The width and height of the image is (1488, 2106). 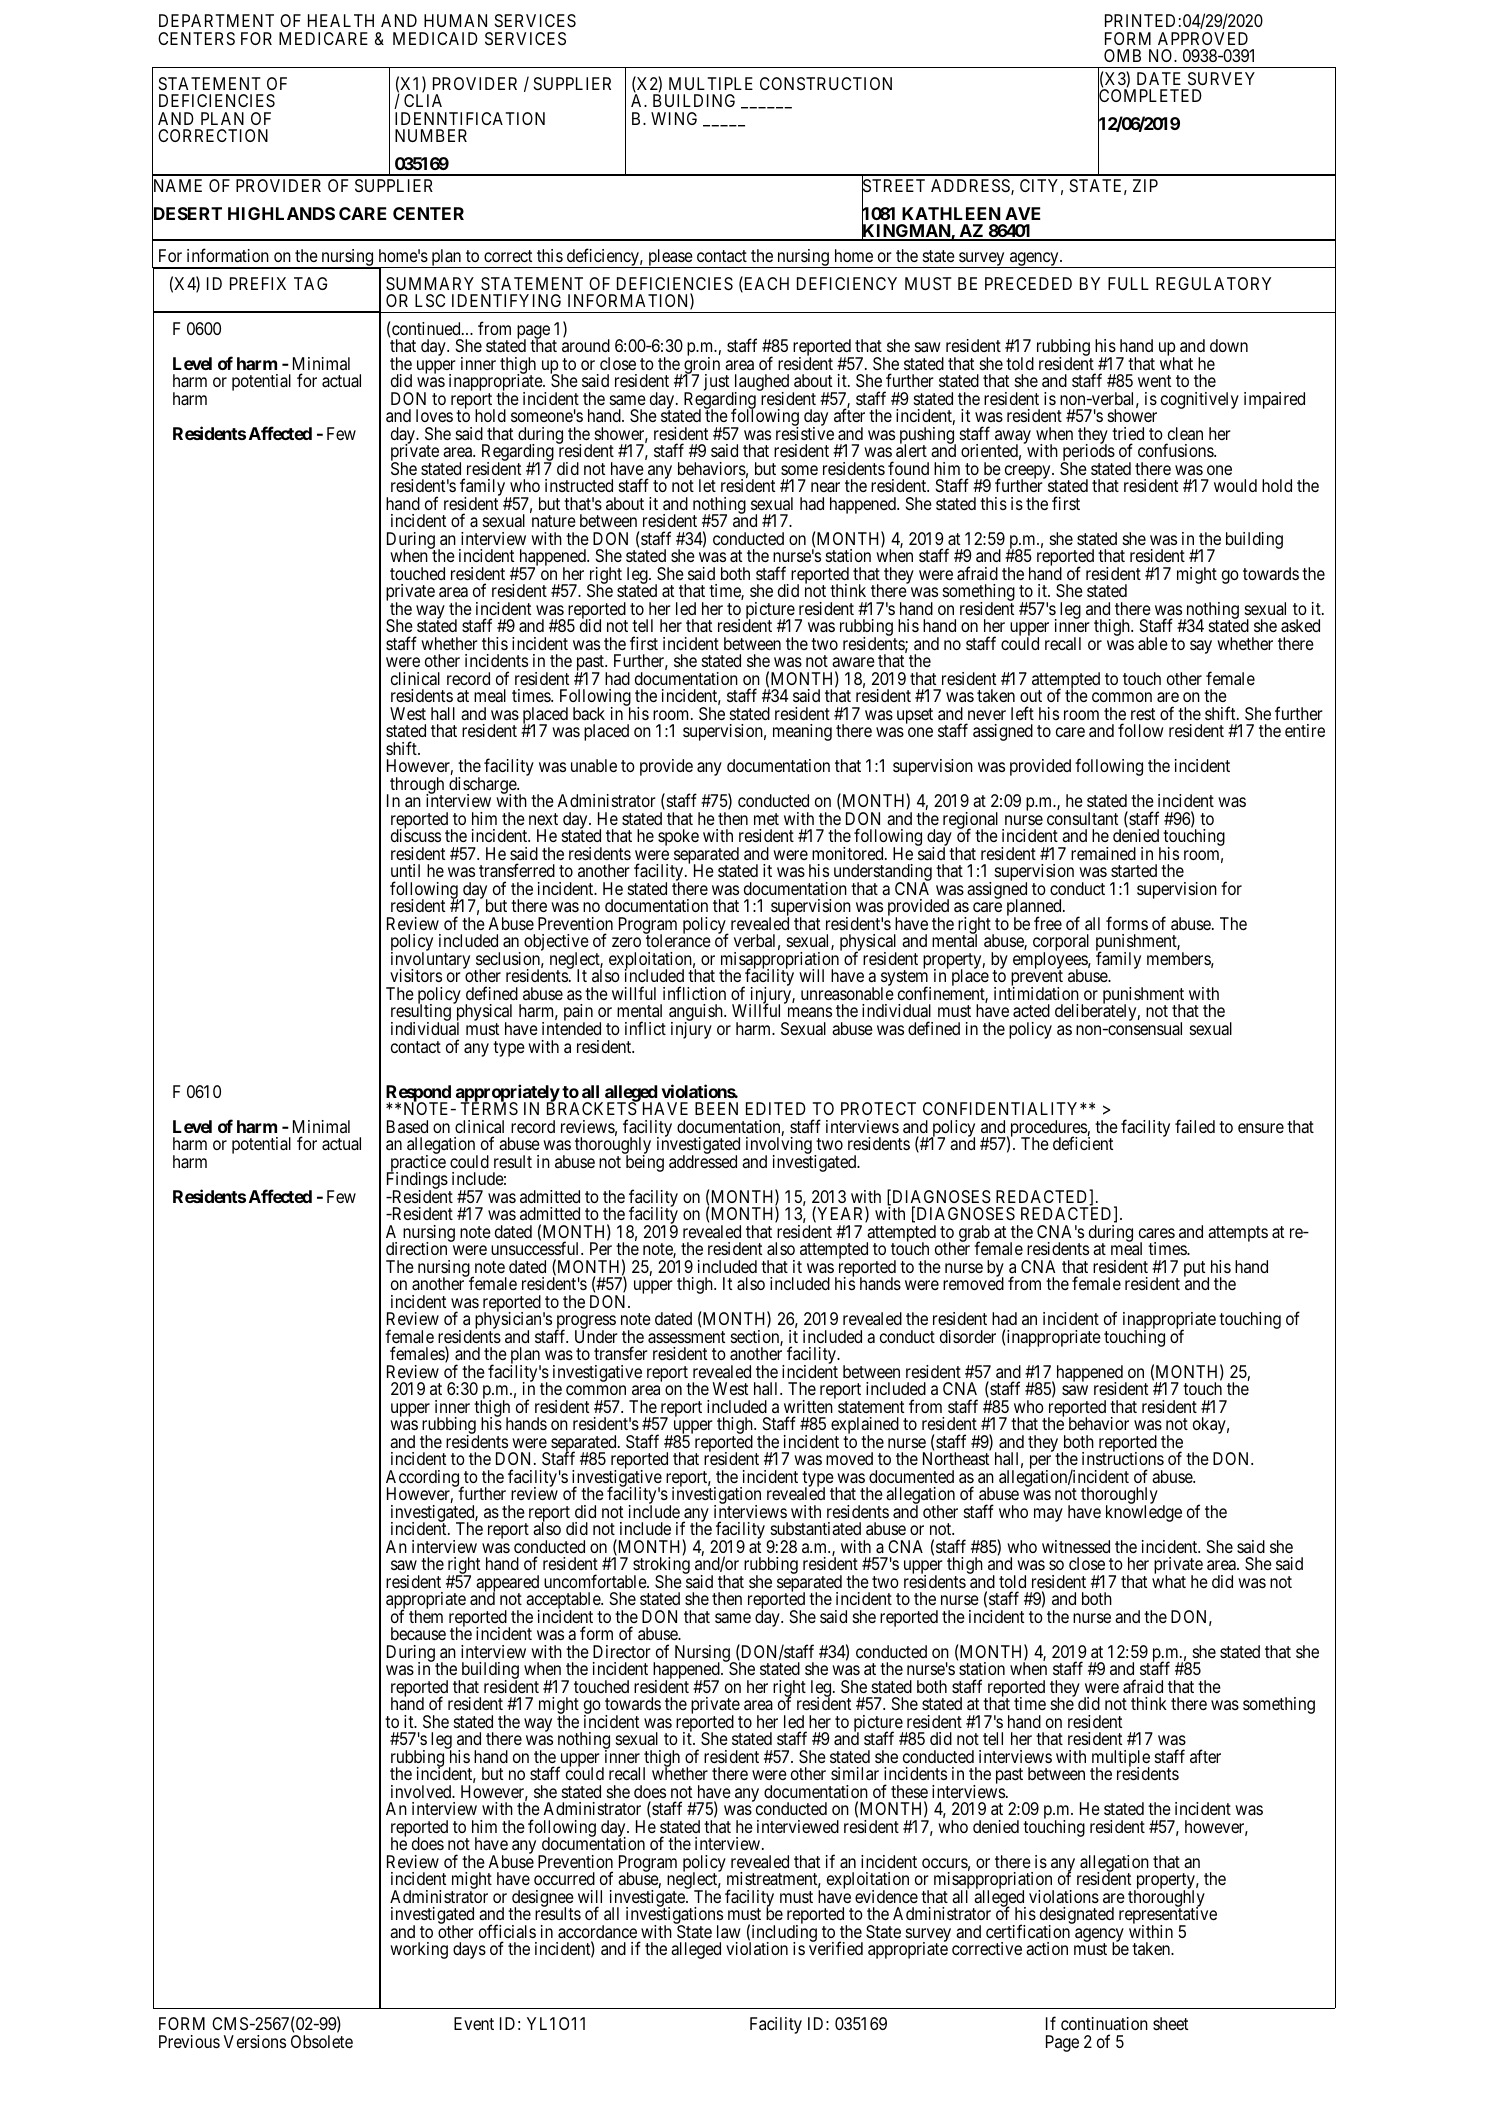 What do you see at coordinates (1150, 96) in the image?
I see `COMPLETED` at bounding box center [1150, 96].
